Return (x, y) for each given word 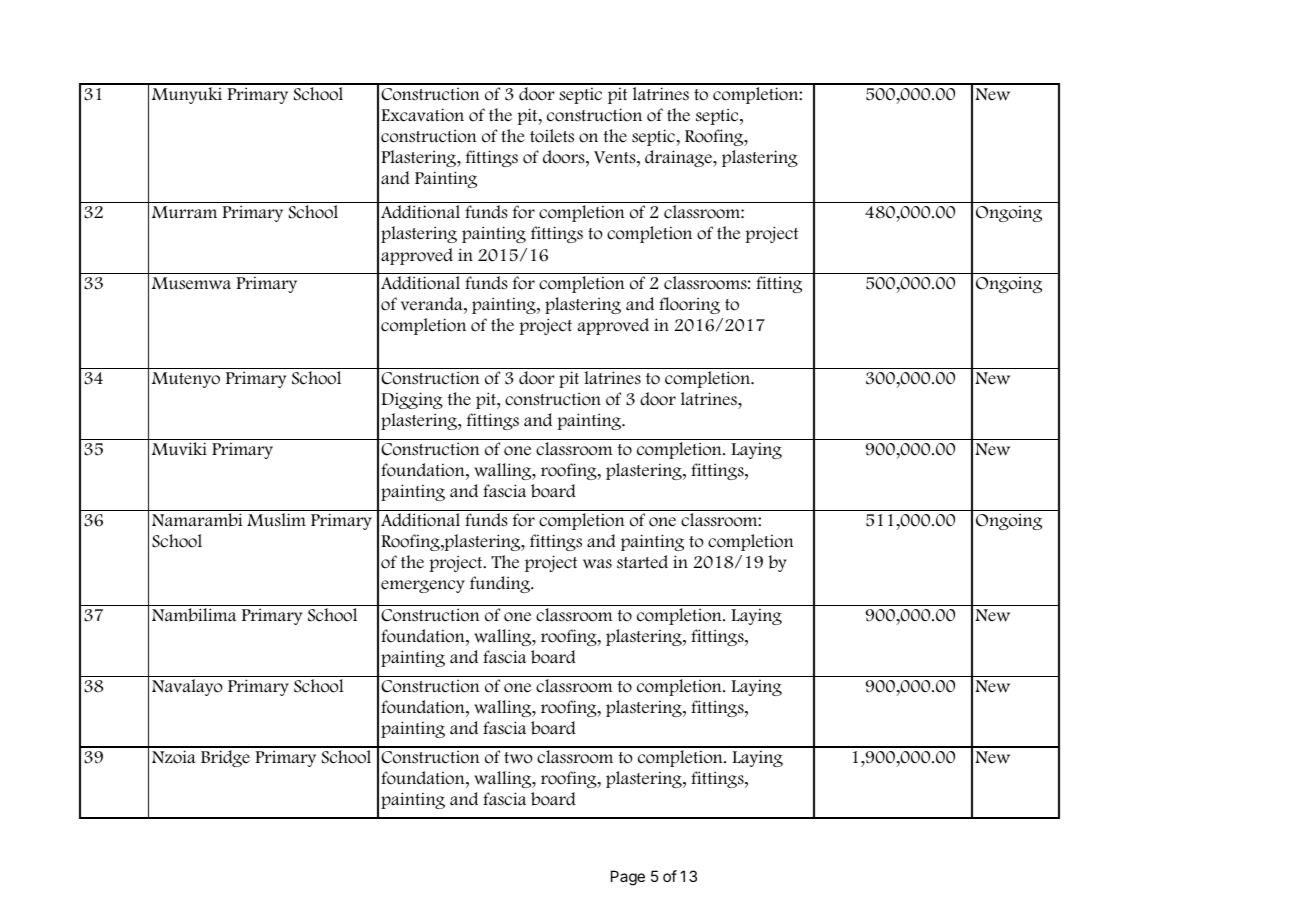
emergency (423, 586)
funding (501, 584)
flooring (689, 305)
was (597, 564)
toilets (552, 136)
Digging (412, 400)
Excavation (422, 115)
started (642, 562)
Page (628, 878)
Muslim (276, 520)
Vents (616, 157)
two (518, 758)
